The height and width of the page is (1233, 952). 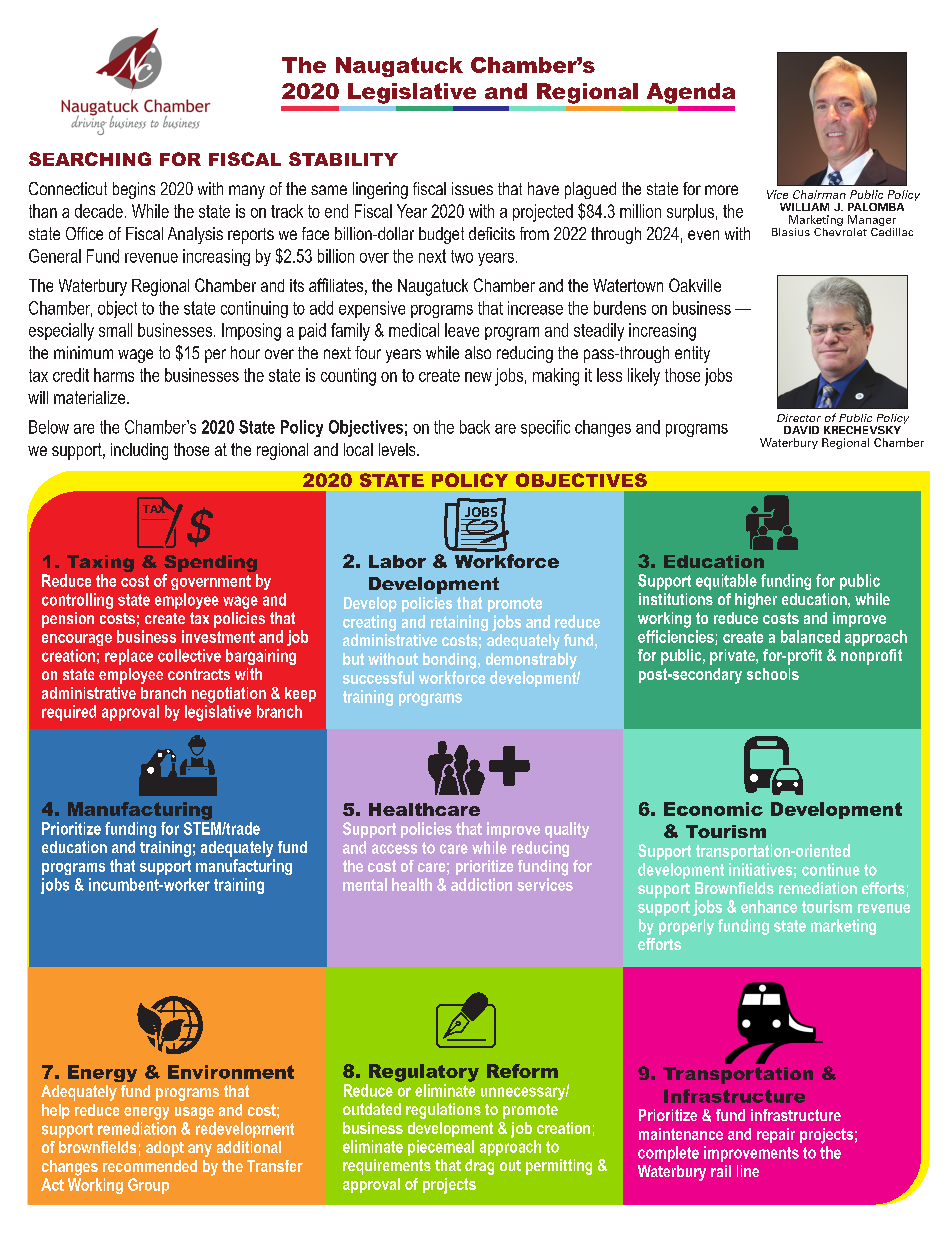 What do you see at coordinates (150, 1166) in the page?
I see `recommended` at bounding box center [150, 1166].
